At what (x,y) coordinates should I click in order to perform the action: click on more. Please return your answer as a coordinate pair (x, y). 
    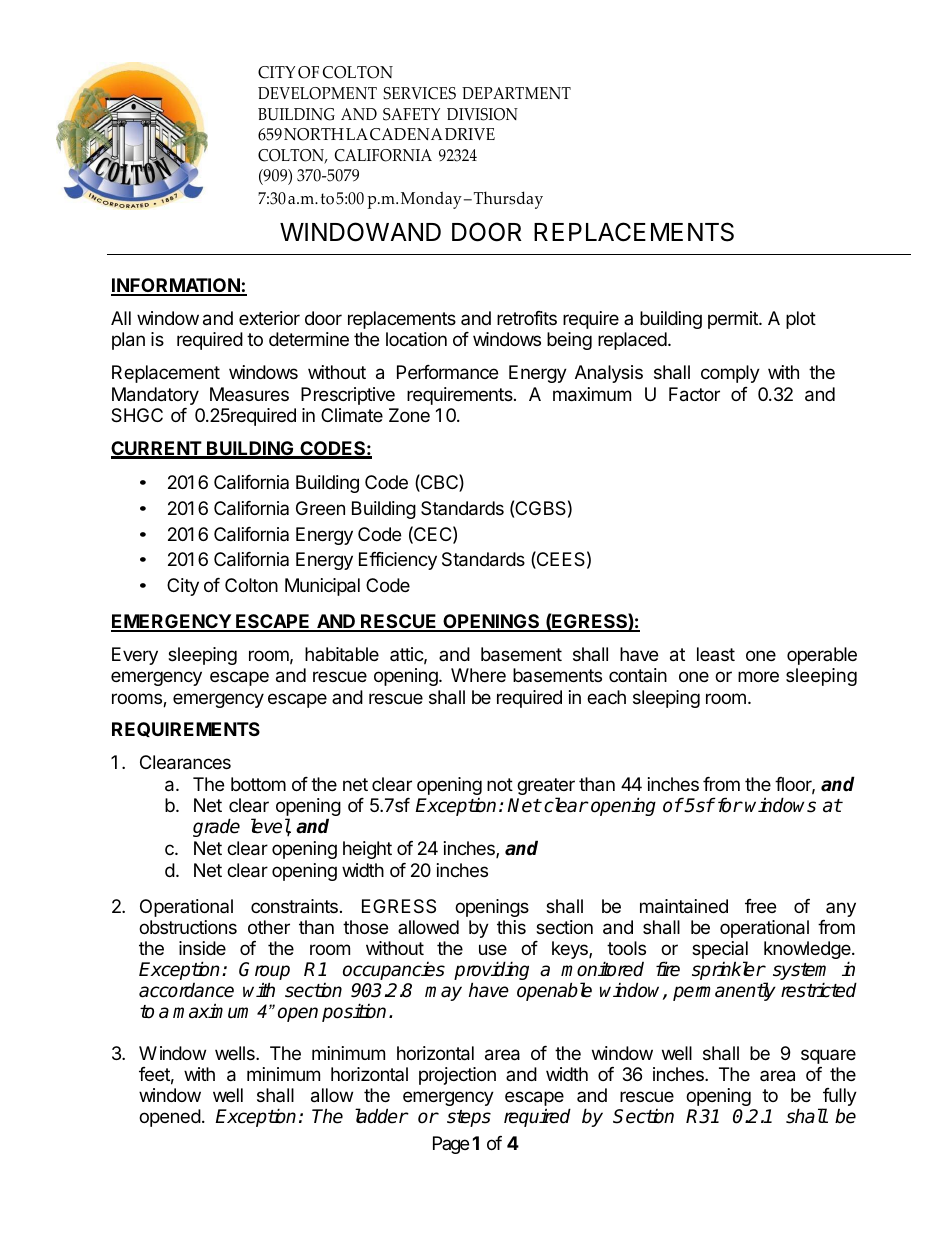
    Looking at the image, I should click on (758, 676).
